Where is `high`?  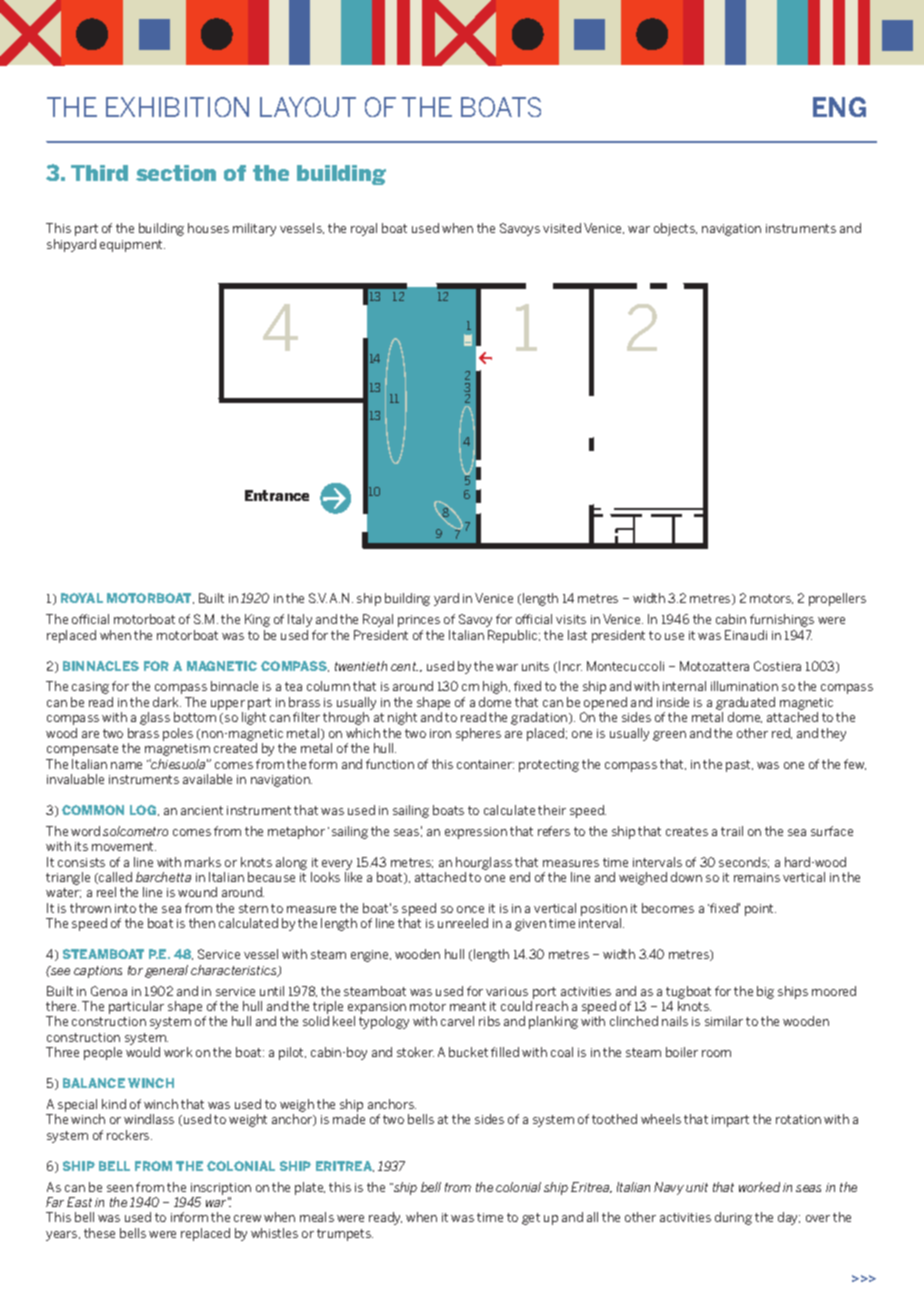
high is located at coordinates (496, 687).
